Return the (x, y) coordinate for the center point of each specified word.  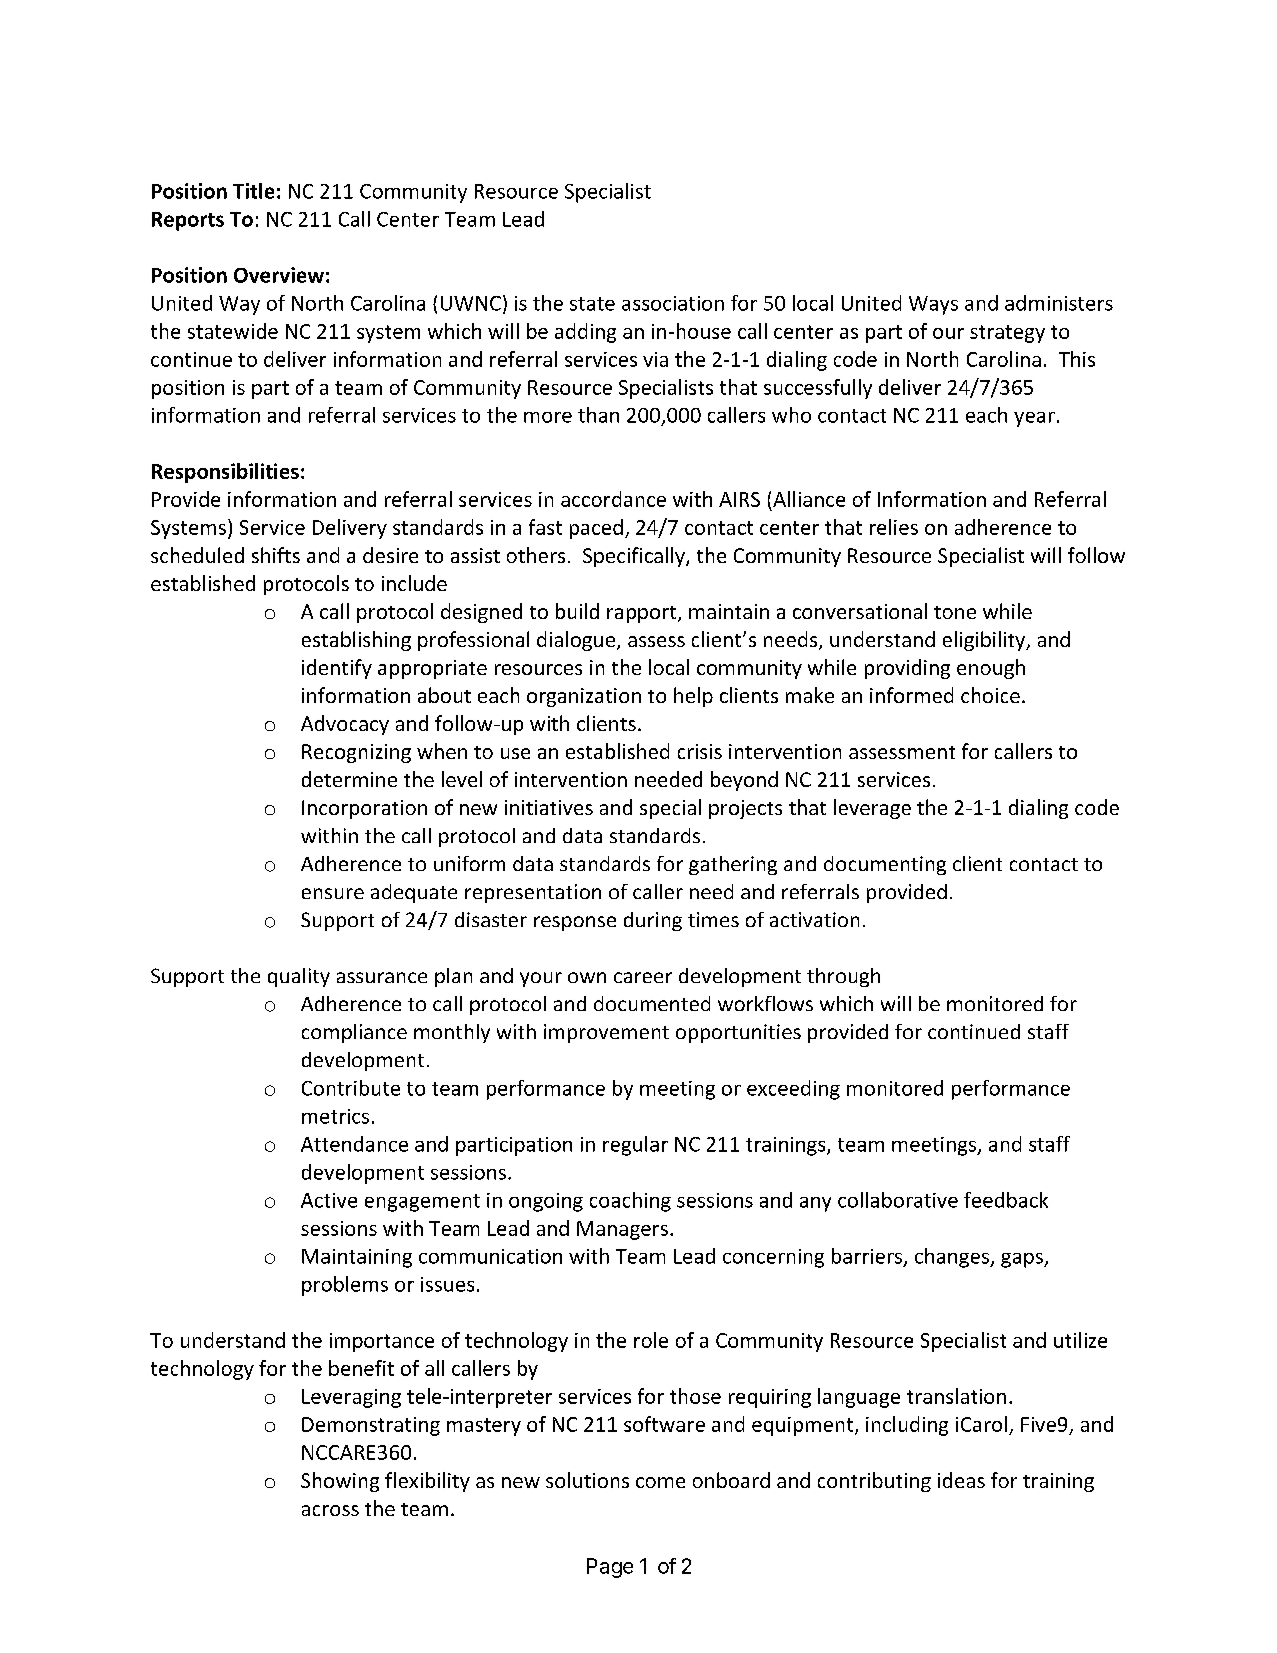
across (330, 1510)
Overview (279, 275)
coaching (630, 1202)
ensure (333, 893)
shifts (276, 555)
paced (596, 529)
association (673, 303)
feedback (1006, 1200)
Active (329, 1200)
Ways (933, 305)
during (653, 921)
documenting (885, 865)
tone (955, 612)
